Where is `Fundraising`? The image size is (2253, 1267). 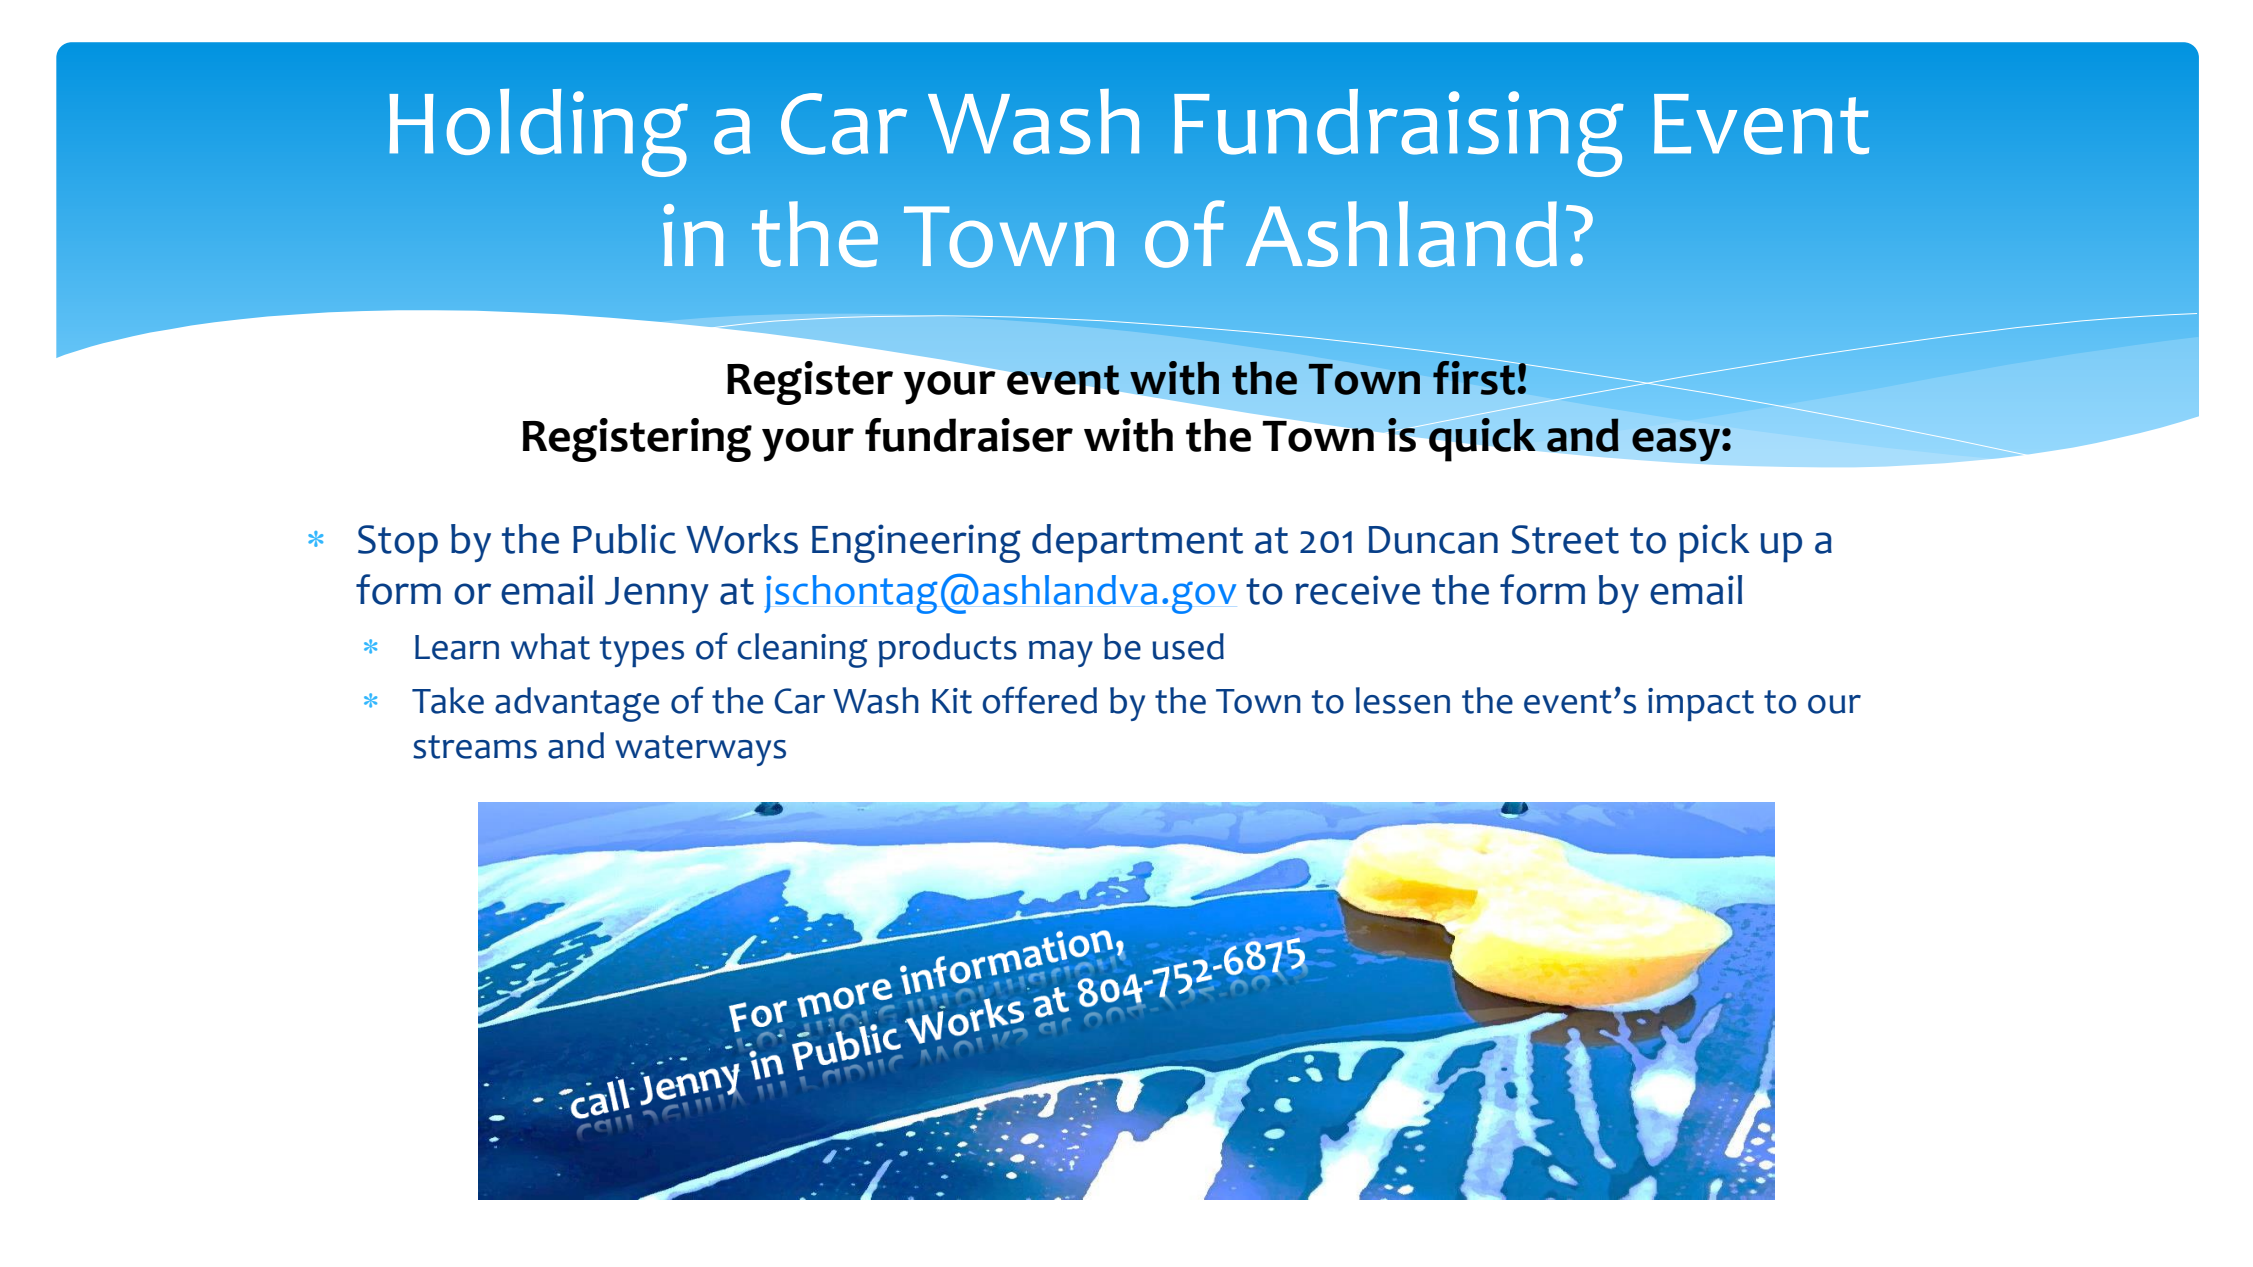
Fundraising is located at coordinates (1399, 133).
